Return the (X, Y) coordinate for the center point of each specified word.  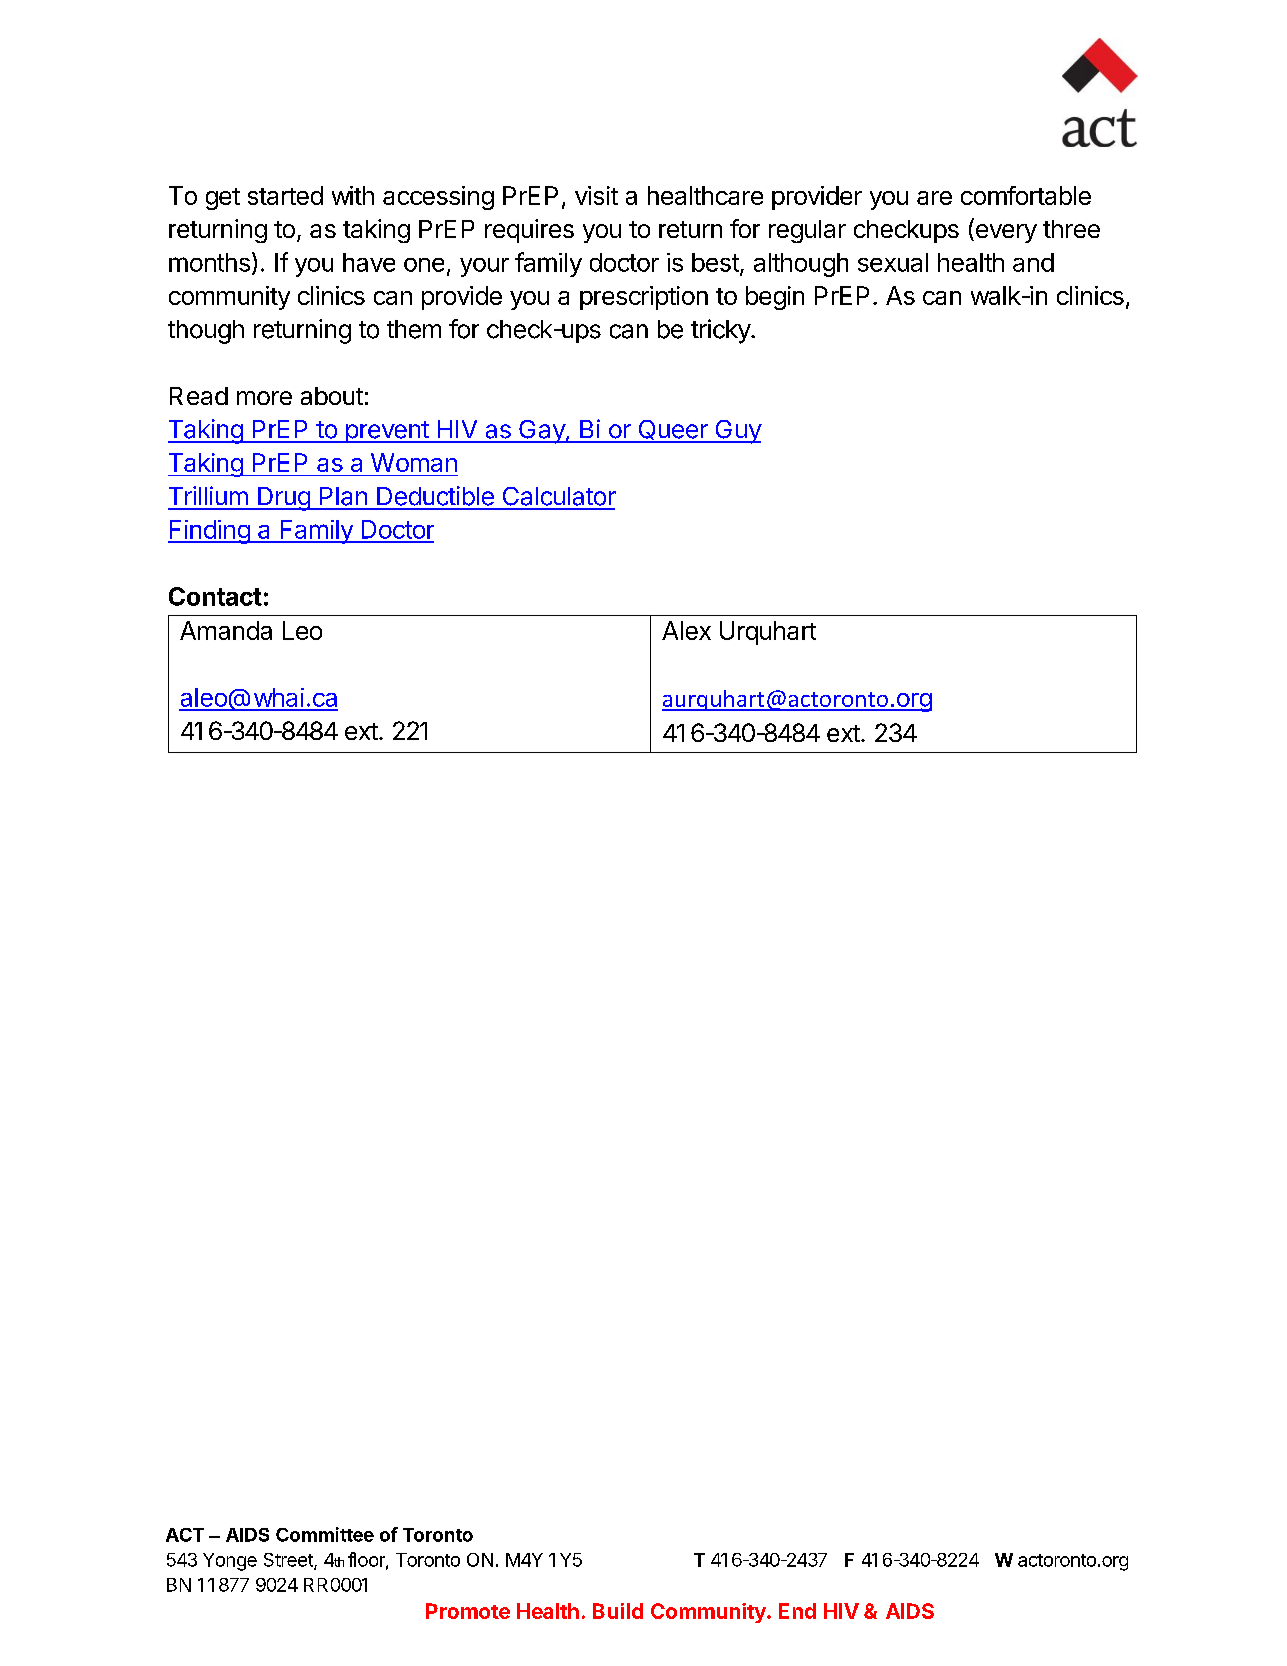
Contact (215, 596)
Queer (673, 431)
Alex (686, 630)
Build (618, 1611)
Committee (325, 1534)
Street (289, 1561)
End (797, 1611)
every (1005, 233)
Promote (468, 1611)
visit (596, 195)
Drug (284, 499)
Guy (737, 432)
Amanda (226, 630)
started (285, 195)
